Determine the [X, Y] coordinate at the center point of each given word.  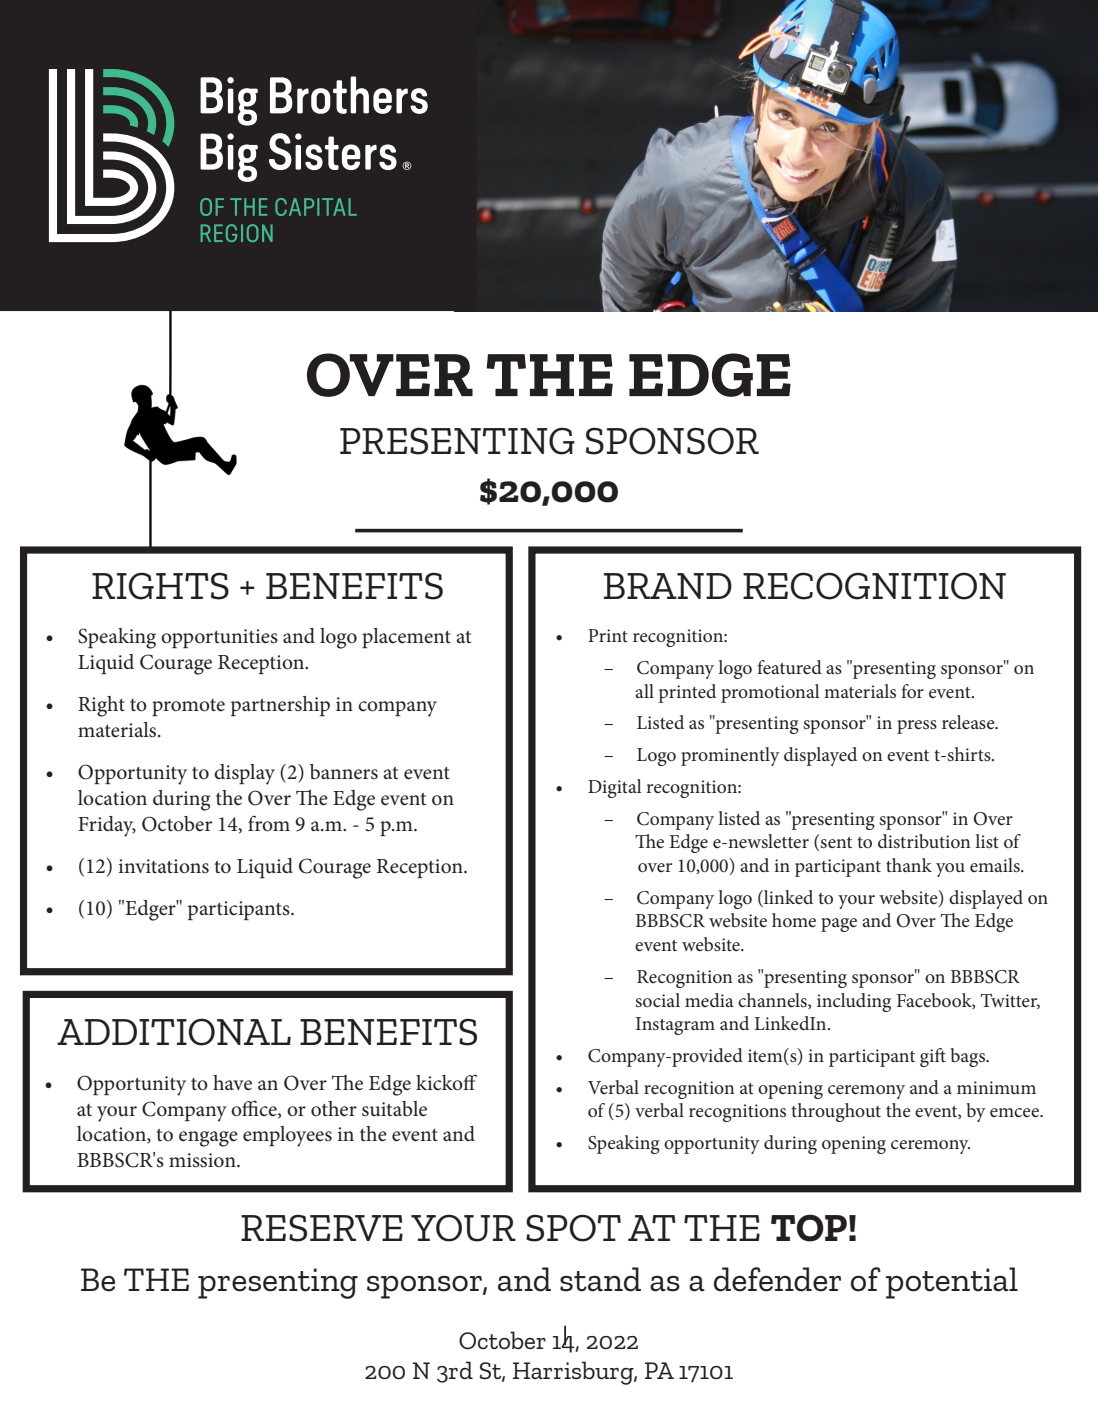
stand [600, 1279]
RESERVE [322, 1228]
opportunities [219, 638]
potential [952, 1283]
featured [789, 667]
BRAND [668, 586]
